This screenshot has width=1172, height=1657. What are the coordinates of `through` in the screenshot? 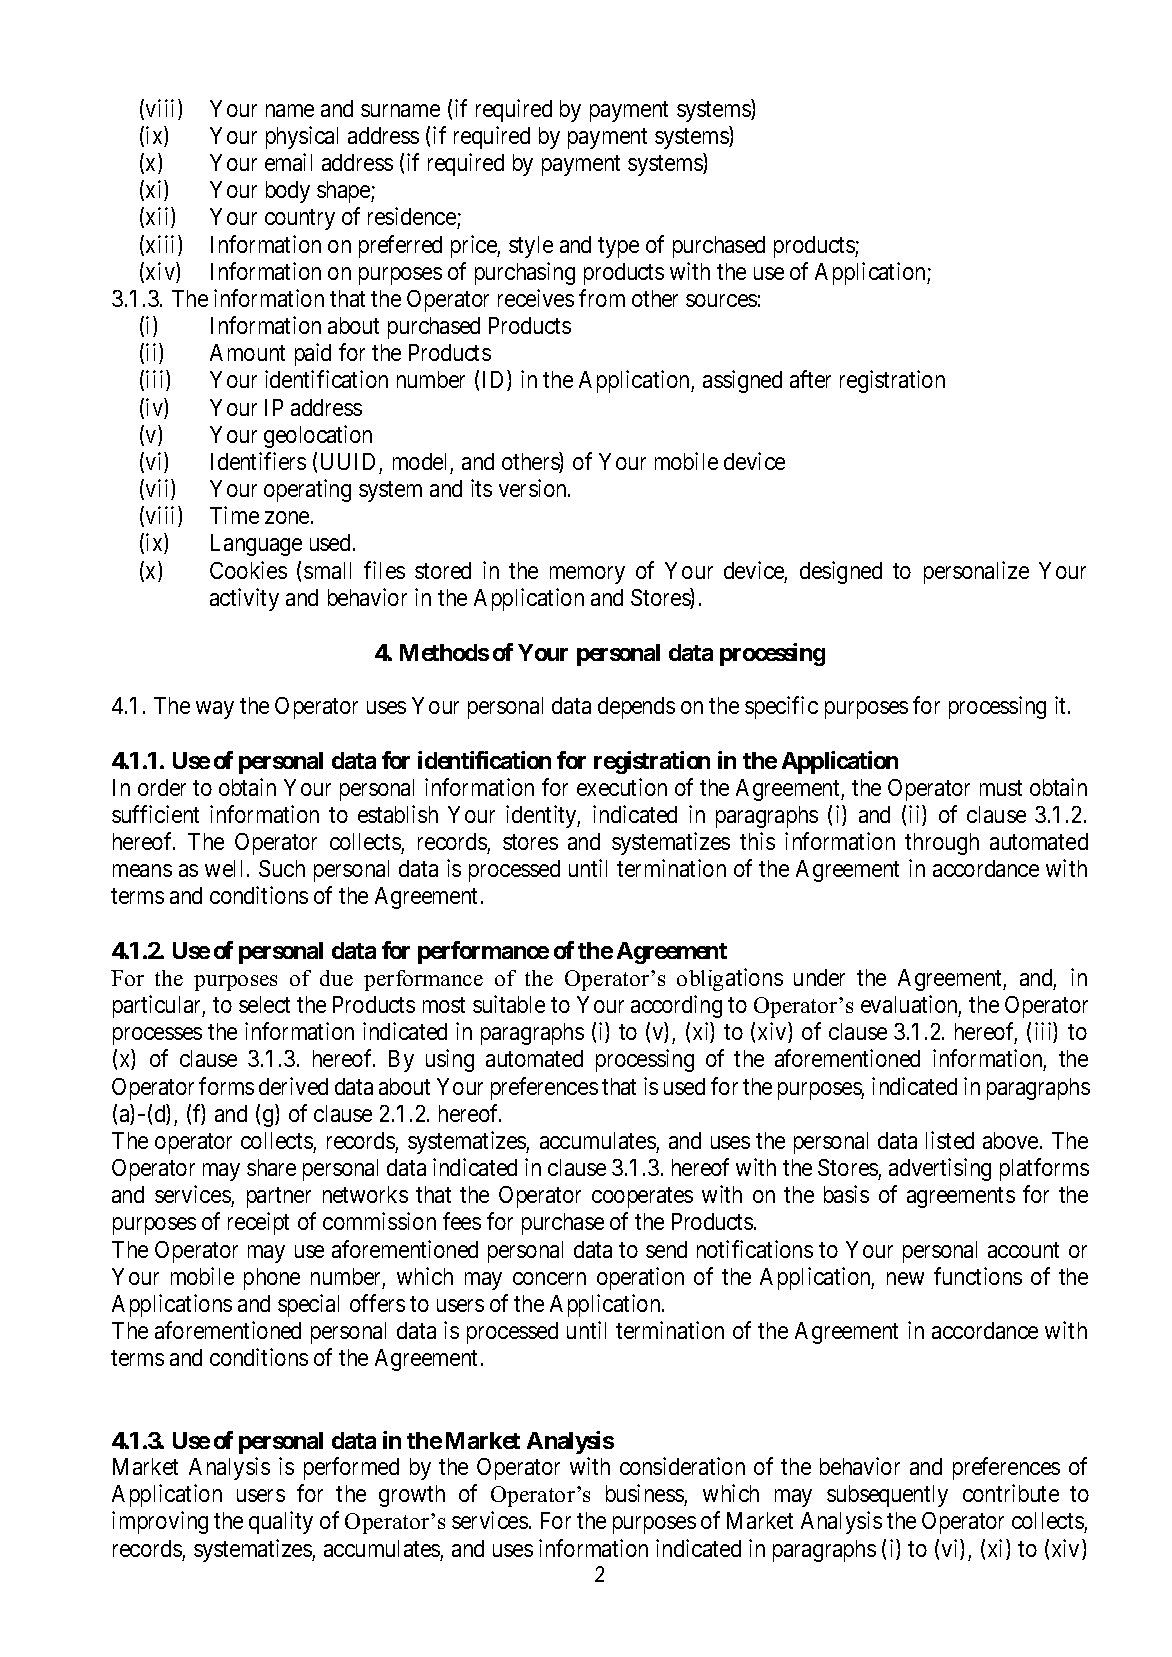 It's located at (942, 844).
